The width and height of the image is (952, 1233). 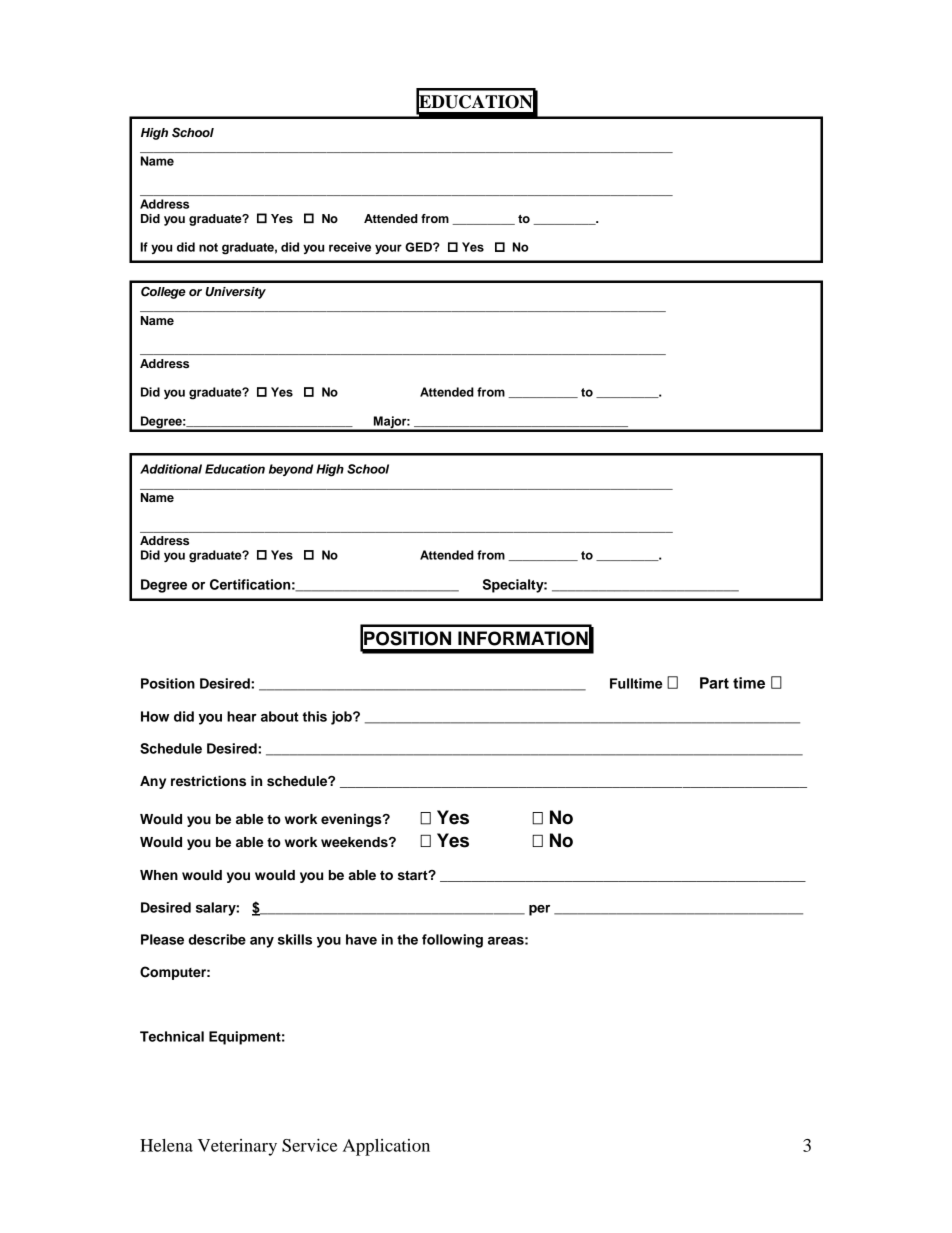 What do you see at coordinates (386, 1147) in the image?
I see `Application` at bounding box center [386, 1147].
